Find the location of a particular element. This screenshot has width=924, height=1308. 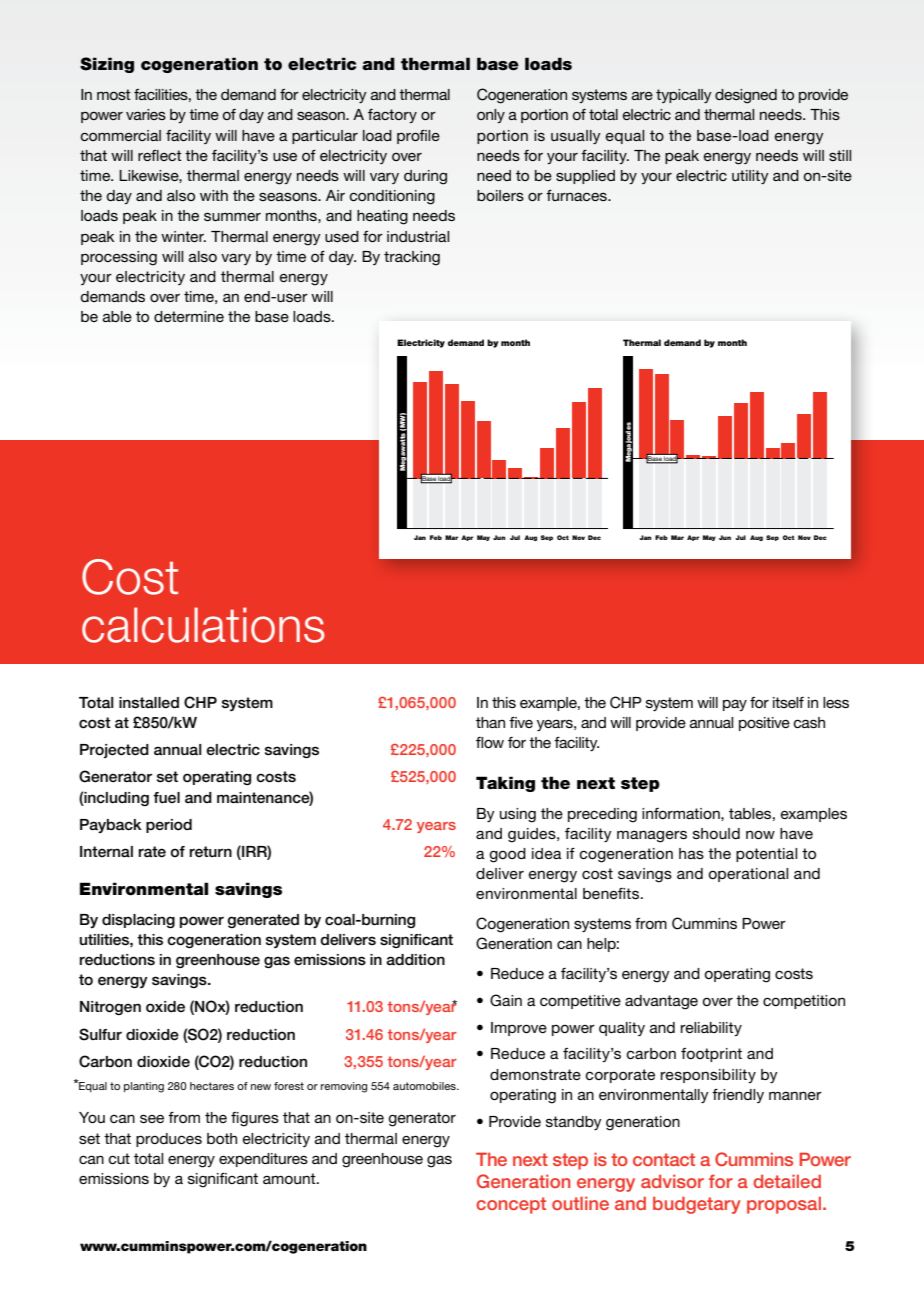

detailed is located at coordinates (787, 1181).
